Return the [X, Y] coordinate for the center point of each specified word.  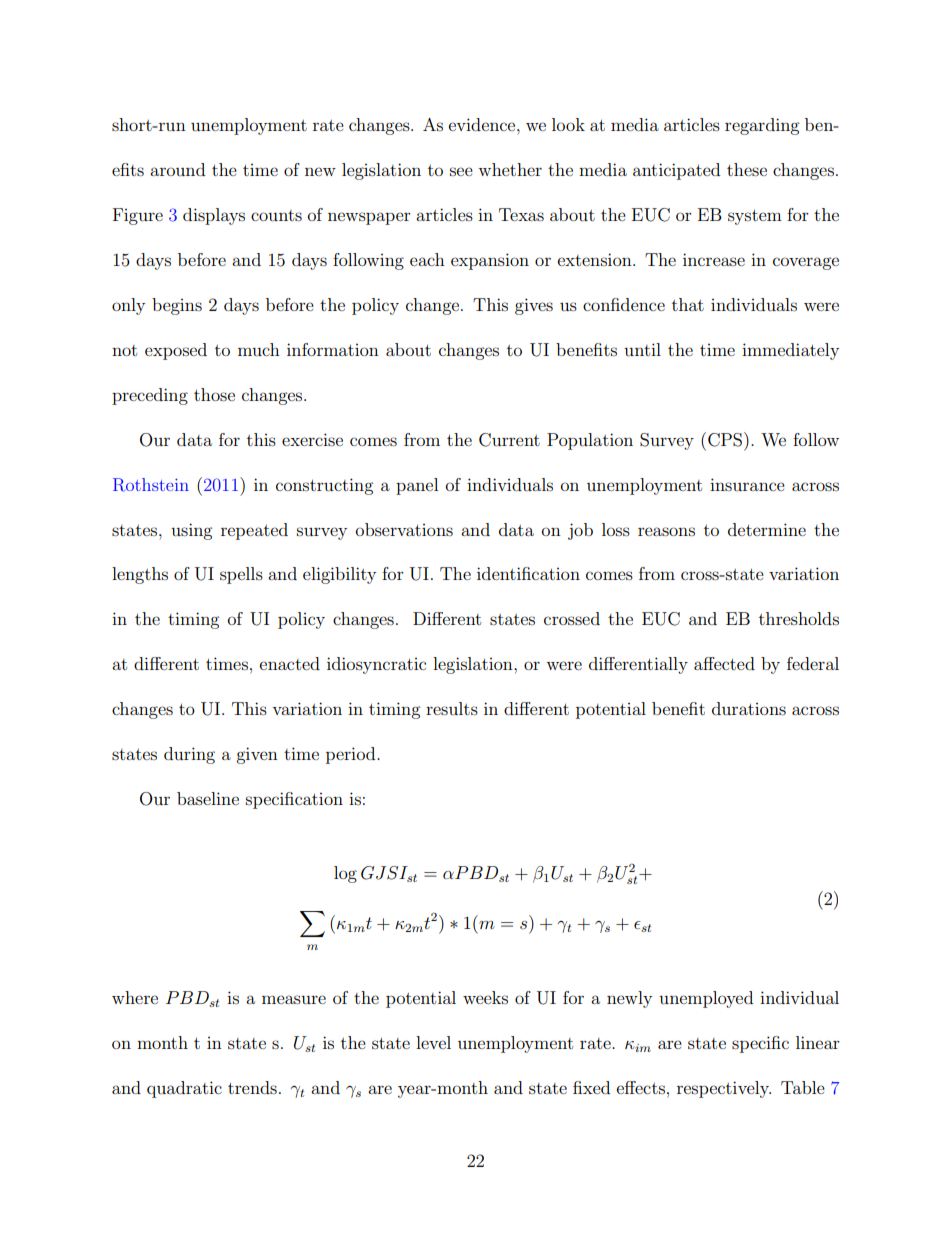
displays [214, 216]
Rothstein [151, 485]
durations [749, 708]
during [189, 755]
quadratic [184, 1089]
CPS [725, 440]
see [461, 171]
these [747, 169]
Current [509, 440]
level [433, 1042]
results [452, 708]
